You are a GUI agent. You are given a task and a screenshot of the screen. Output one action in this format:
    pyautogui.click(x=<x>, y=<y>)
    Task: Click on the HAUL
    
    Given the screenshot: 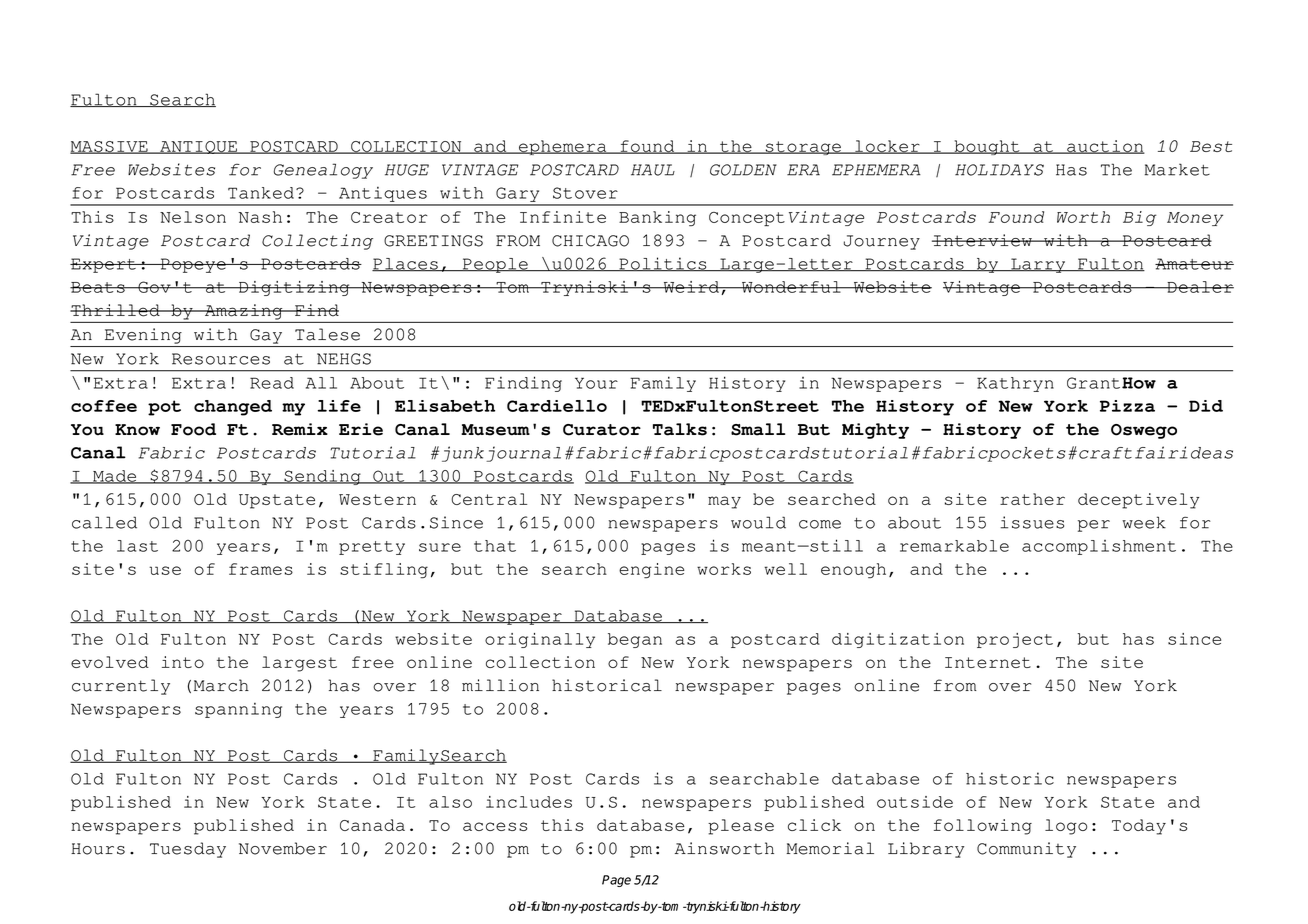 What is the action you would take?
    pyautogui.click(x=653, y=170)
